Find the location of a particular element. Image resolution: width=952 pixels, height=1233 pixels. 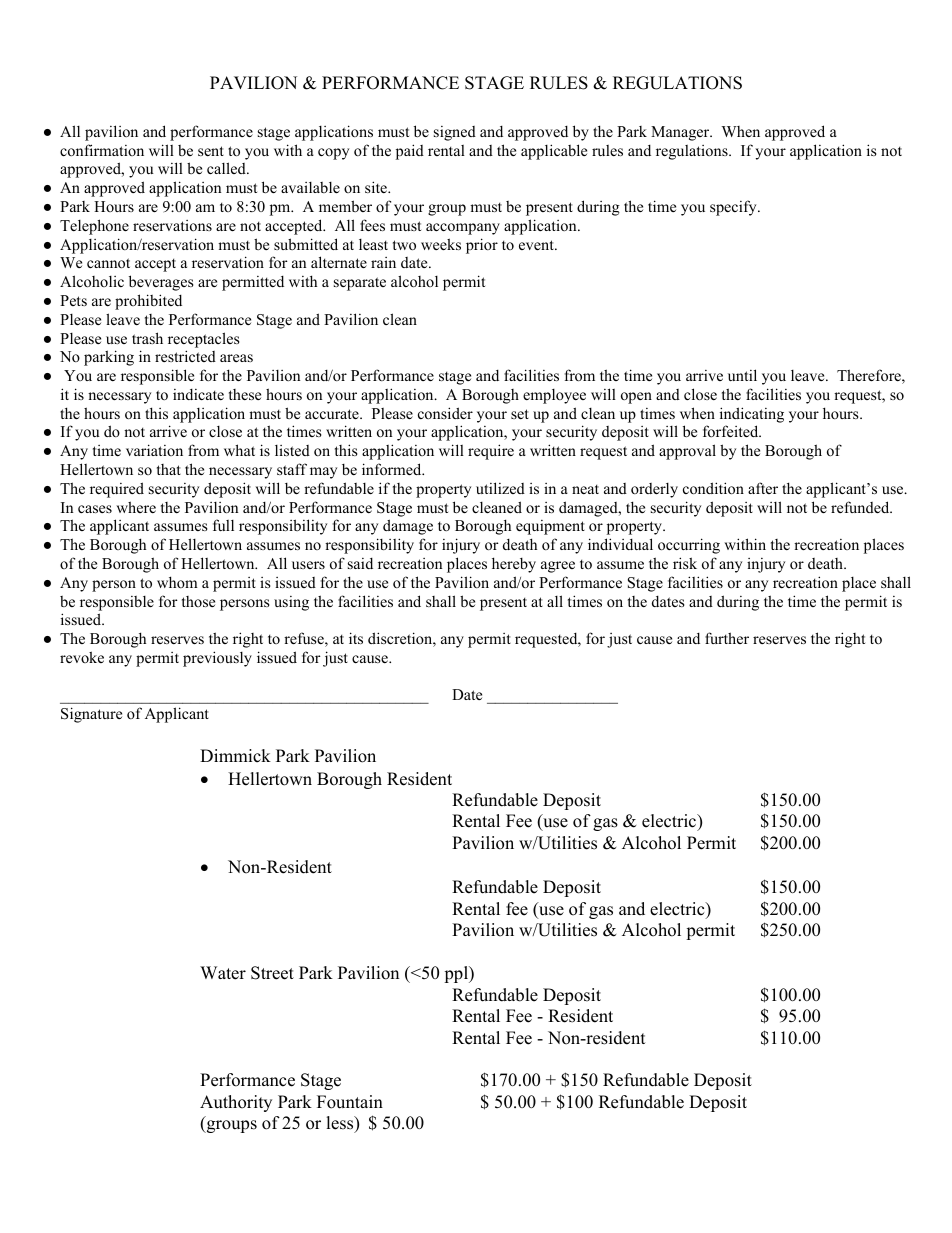

signed is located at coordinates (455, 133).
